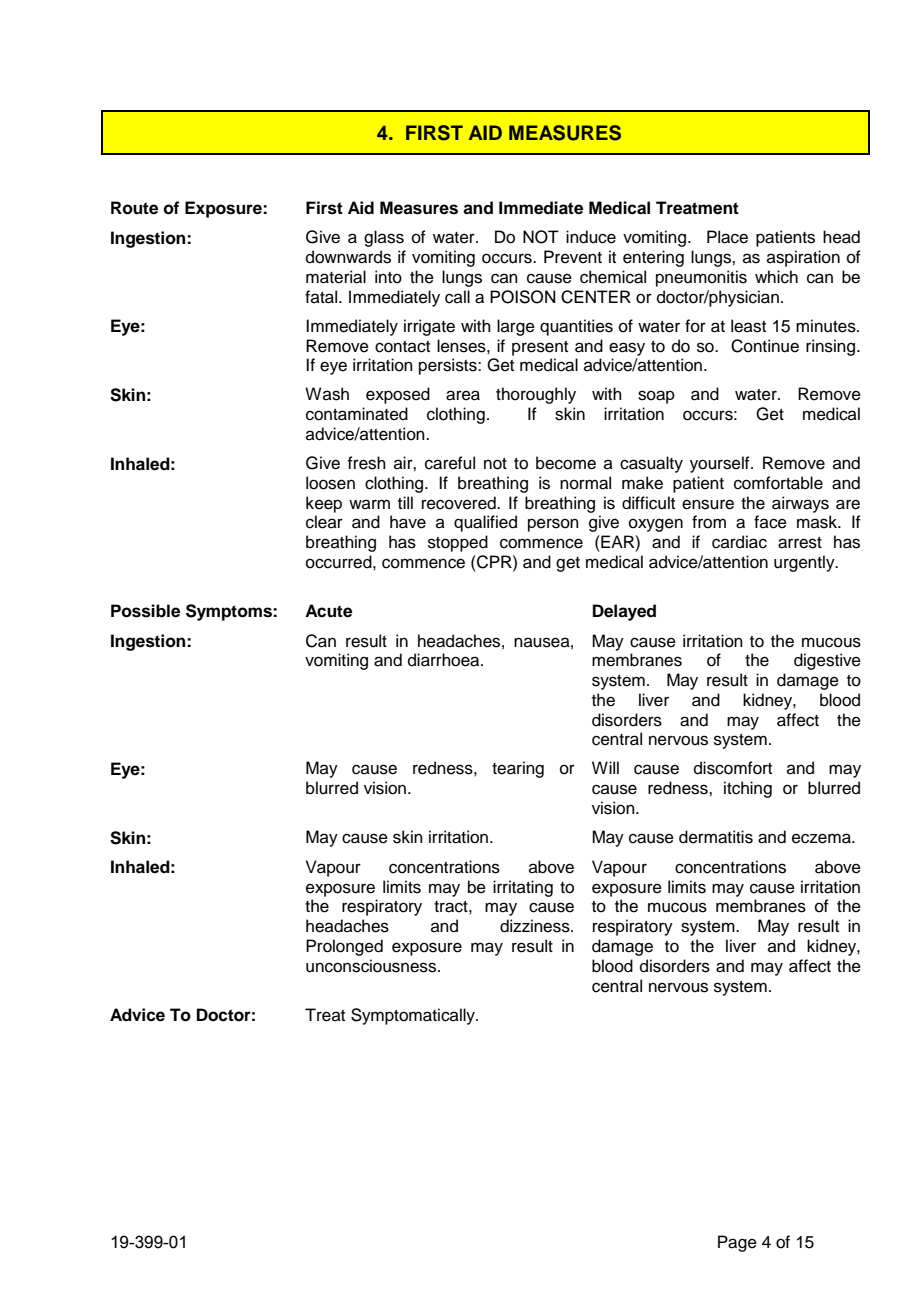 The height and width of the page is (1308, 924). I want to click on discomfort, so click(733, 768).
